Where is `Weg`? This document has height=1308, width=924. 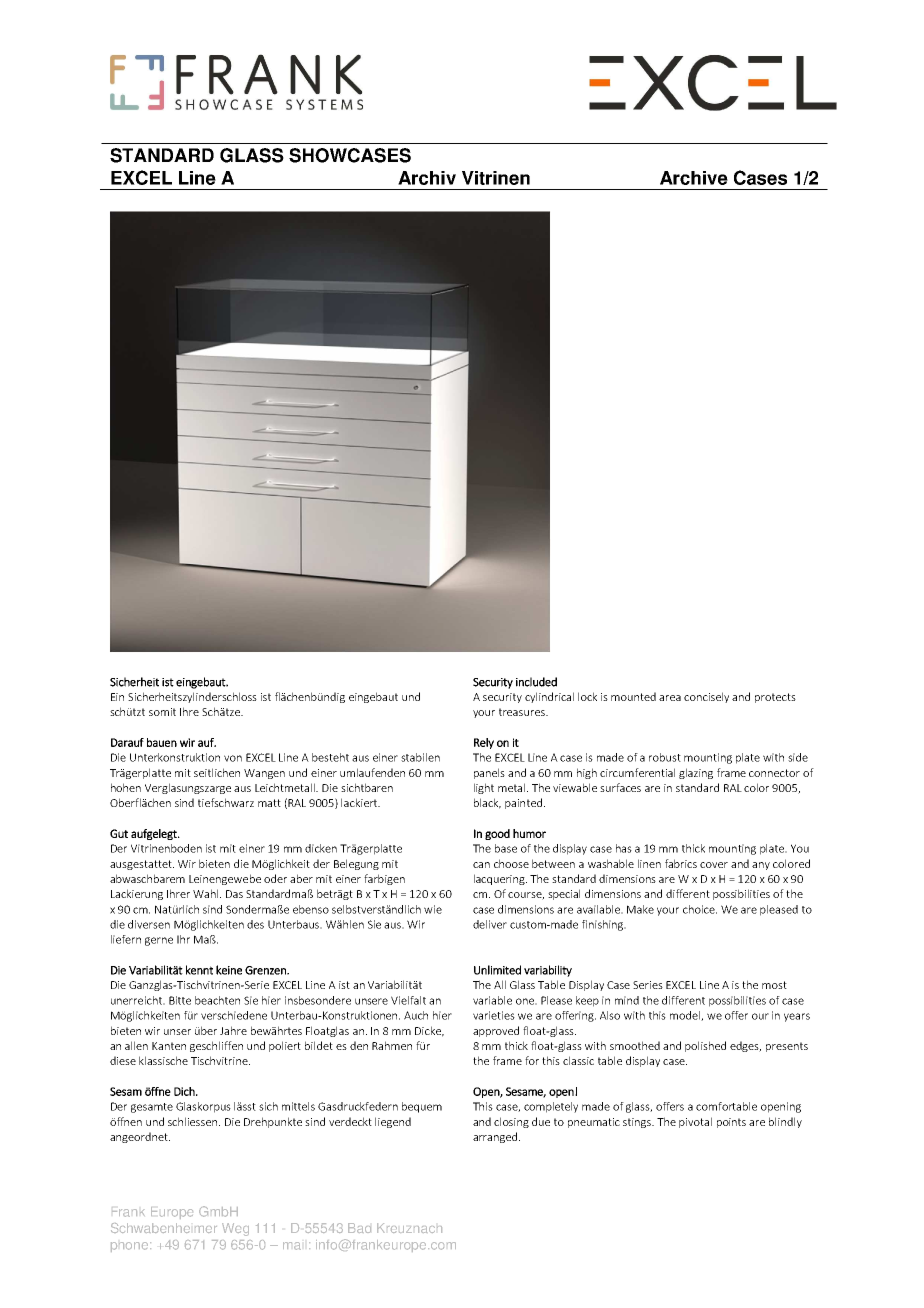
Weg is located at coordinates (235, 1229).
